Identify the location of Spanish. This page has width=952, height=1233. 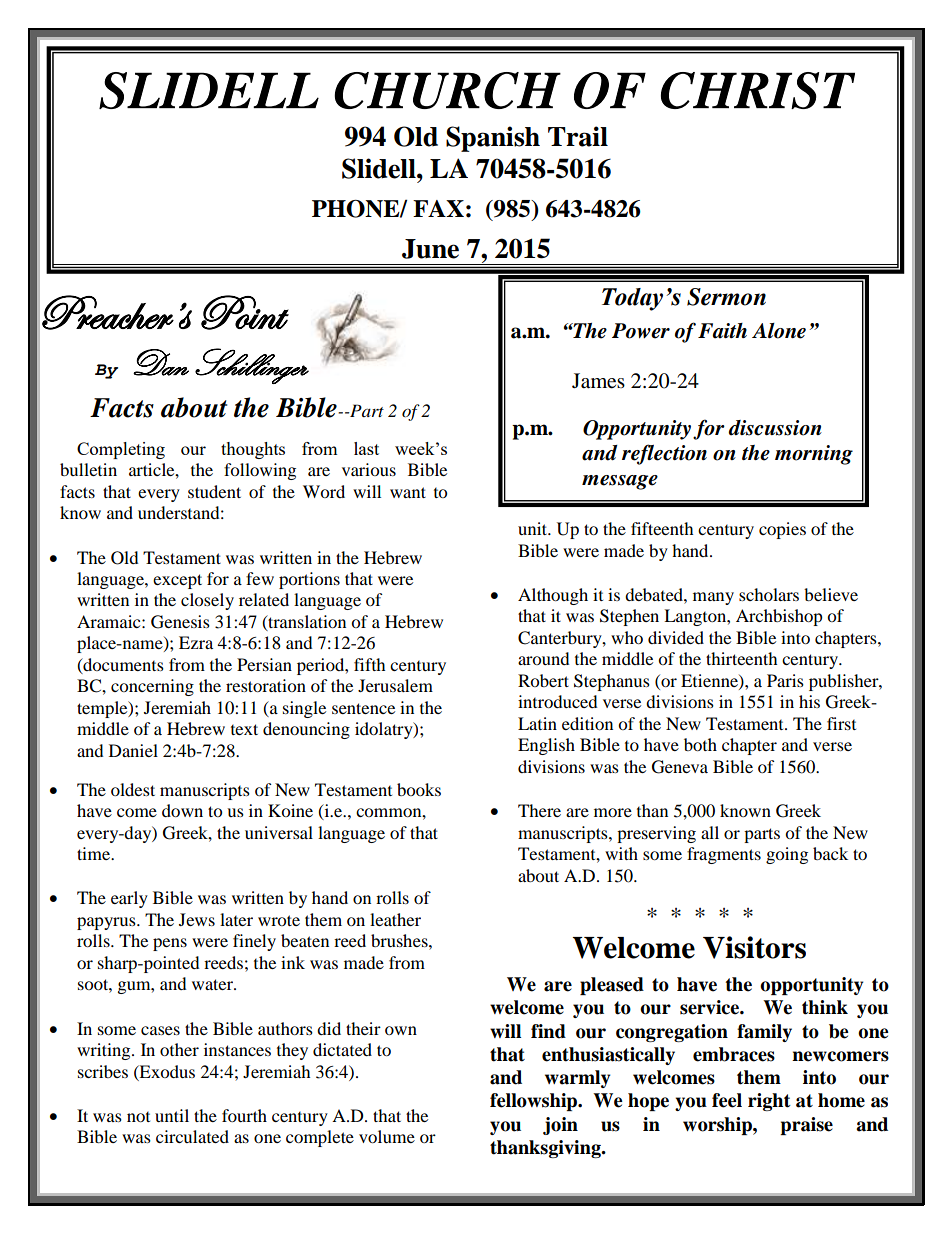
(493, 139).
